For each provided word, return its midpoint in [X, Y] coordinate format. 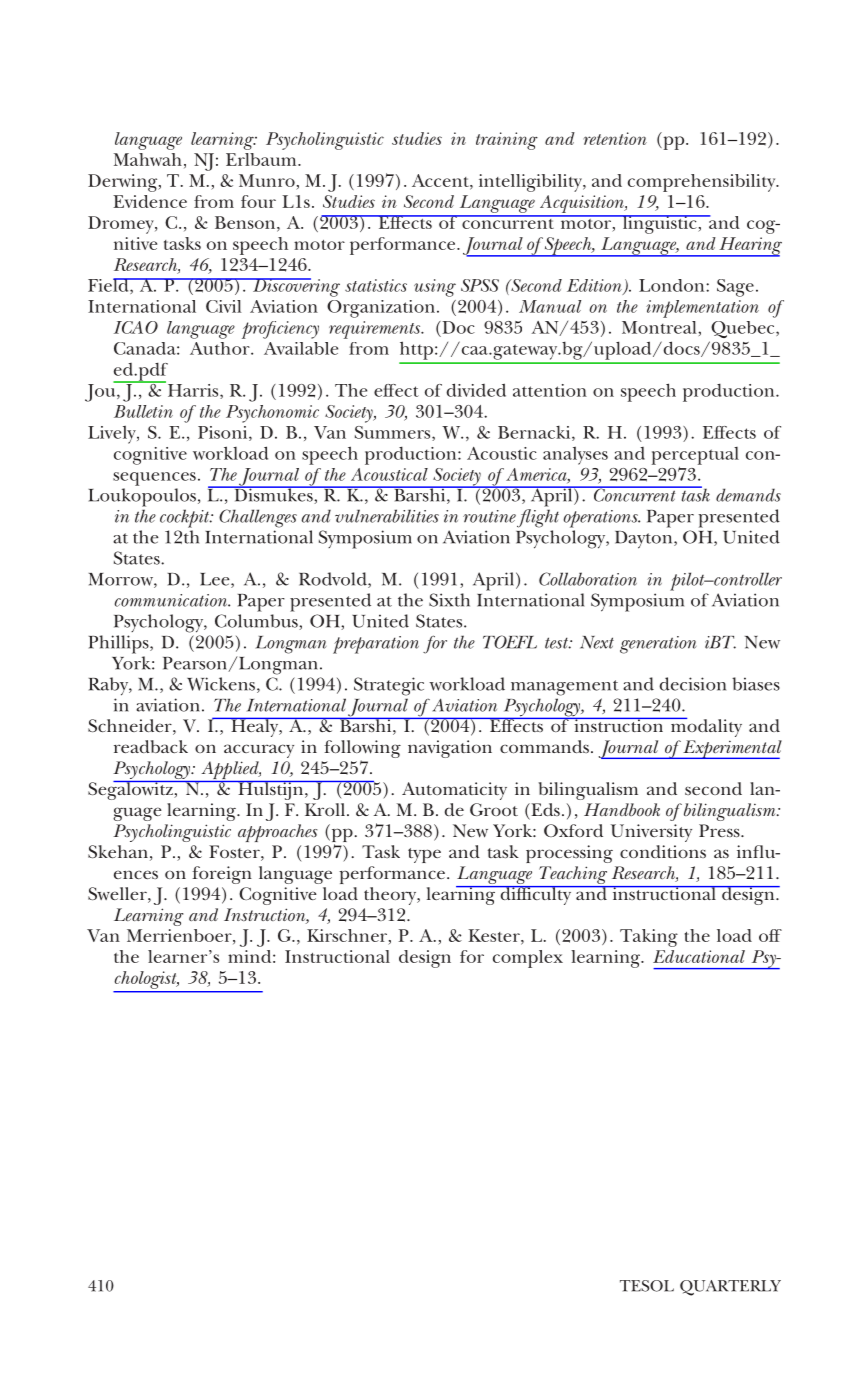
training [507, 141]
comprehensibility [703, 183]
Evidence [150, 201]
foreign [222, 875]
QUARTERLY [730, 1288]
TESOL [647, 1286]
